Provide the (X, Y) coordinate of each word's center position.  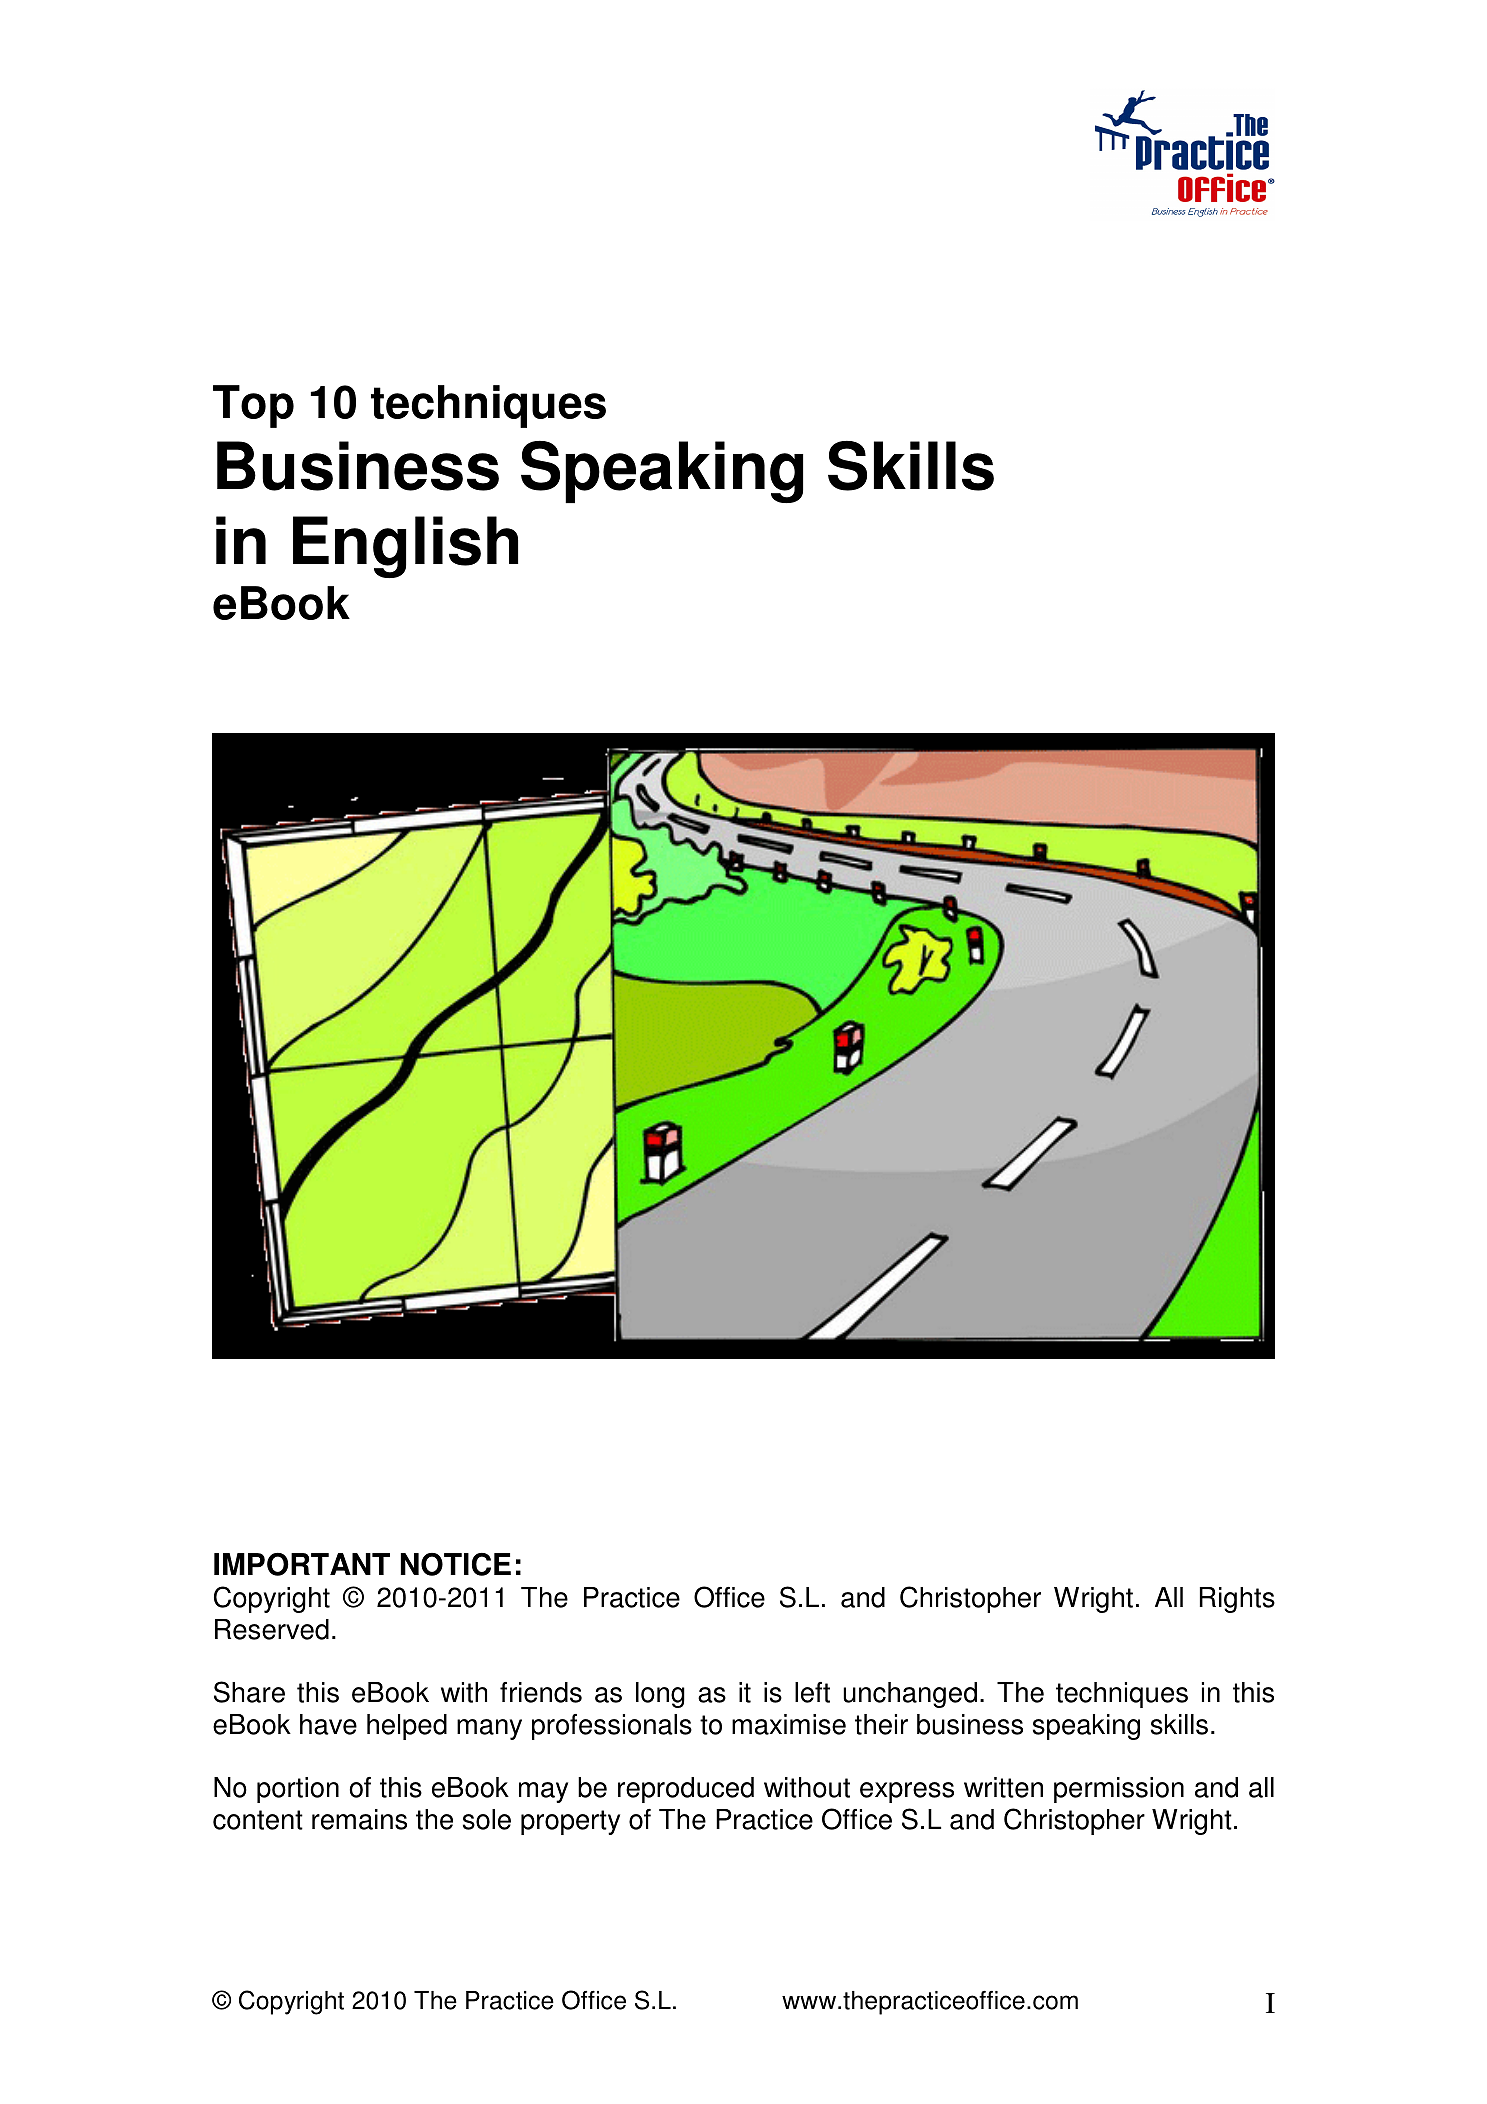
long (660, 1695)
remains (359, 1819)
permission (1119, 1790)
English (405, 547)
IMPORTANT (302, 1564)
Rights (1237, 1600)
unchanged (910, 1695)
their (881, 1724)
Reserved (272, 1629)
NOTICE (455, 1564)
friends (541, 1692)
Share (249, 1692)
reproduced (686, 1790)
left (812, 1692)
